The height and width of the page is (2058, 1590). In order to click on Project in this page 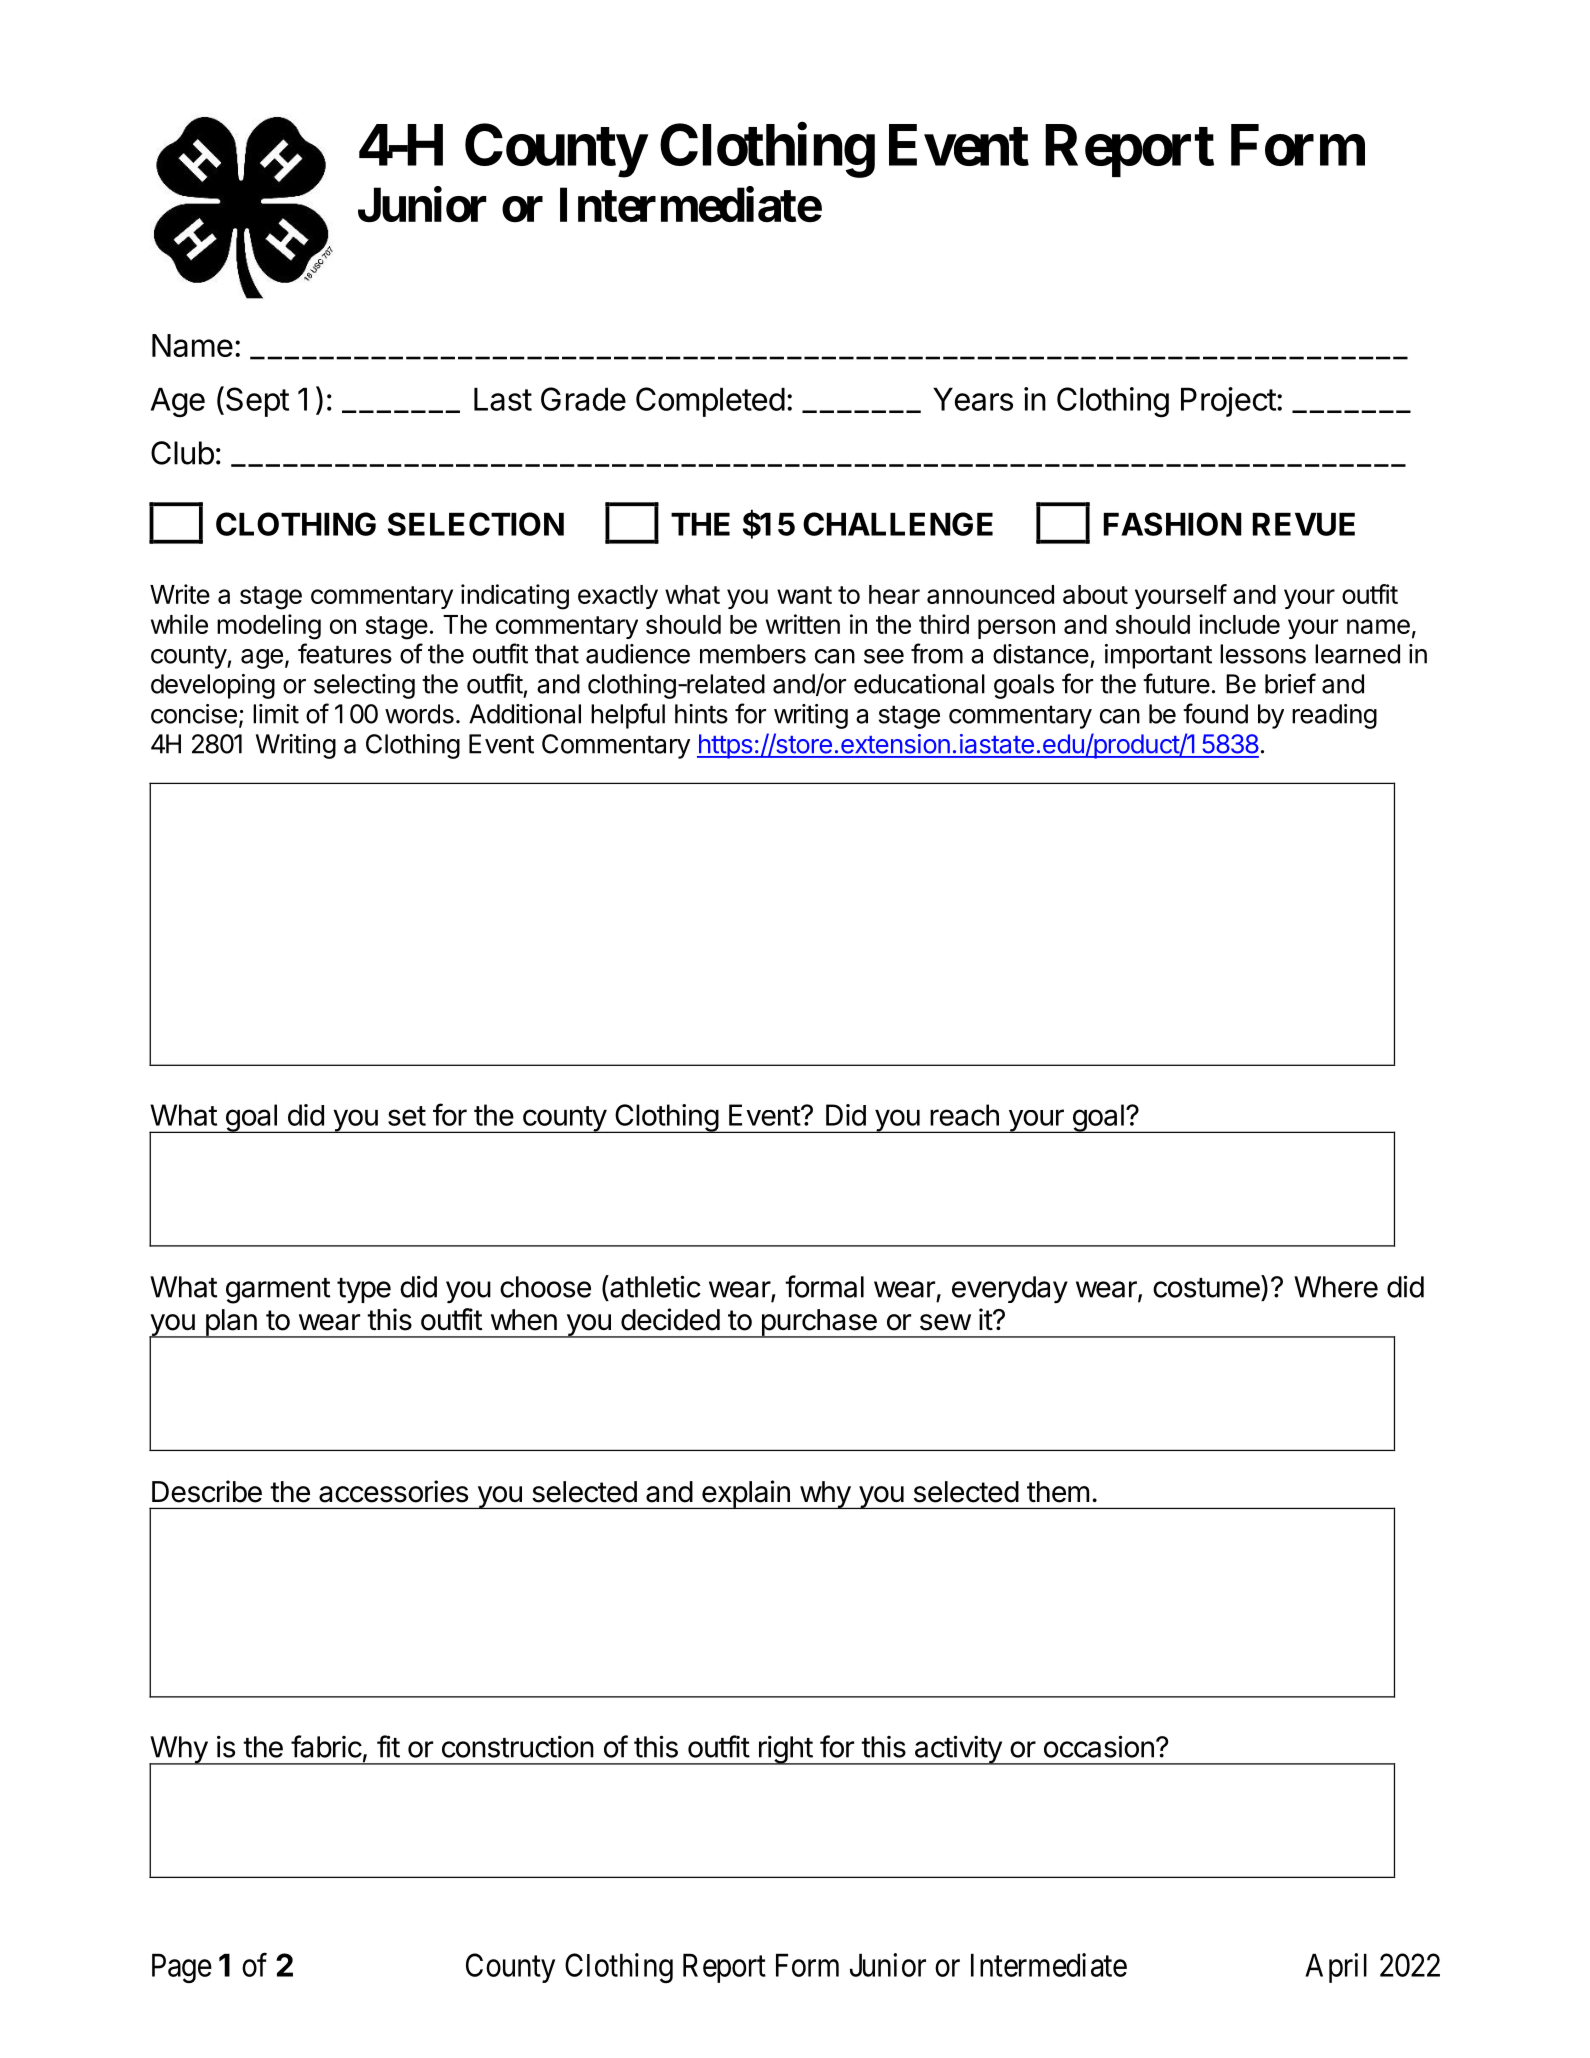, I will do `click(1228, 402)`.
